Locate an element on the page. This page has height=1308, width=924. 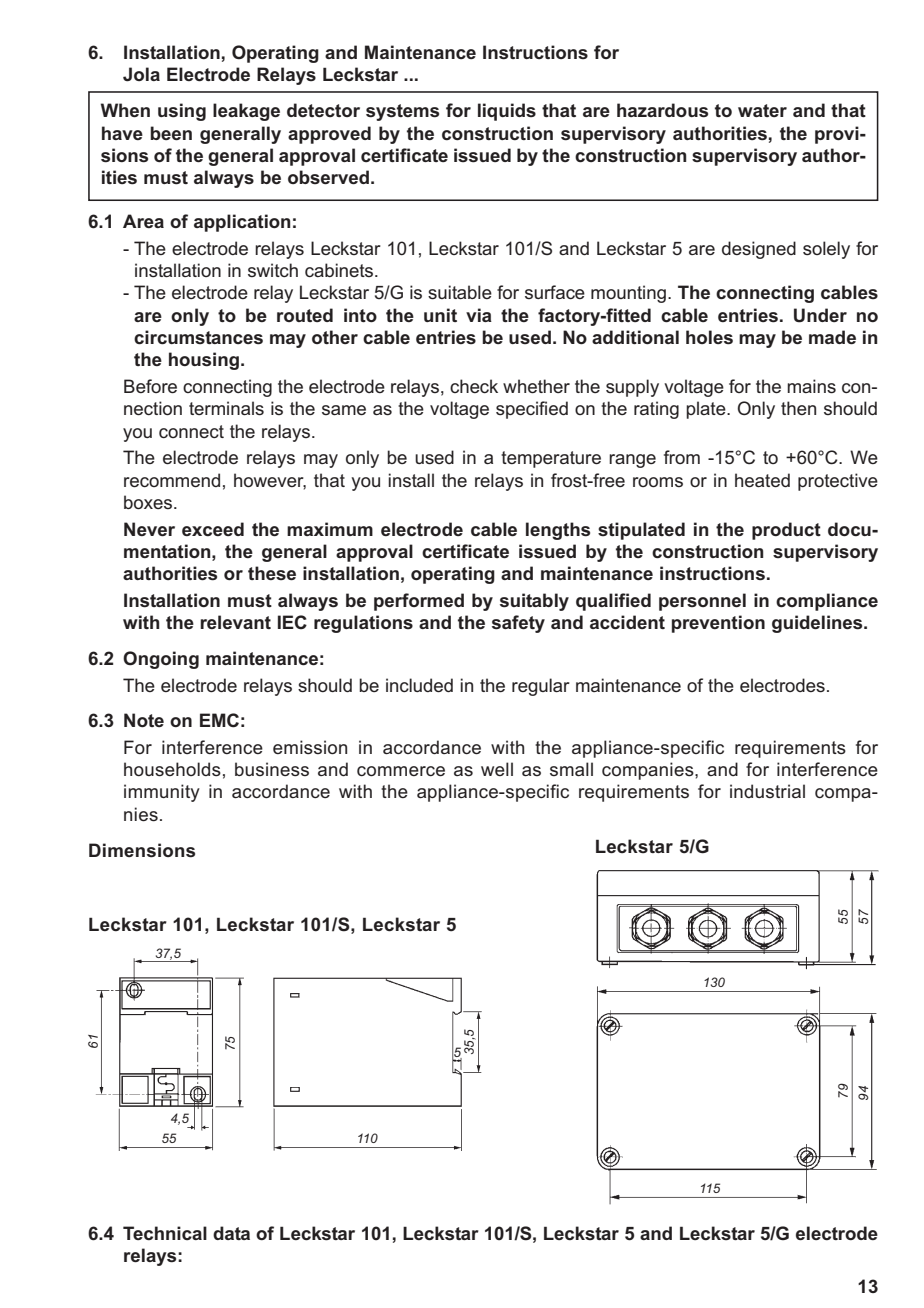
water is located at coordinates (762, 110).
